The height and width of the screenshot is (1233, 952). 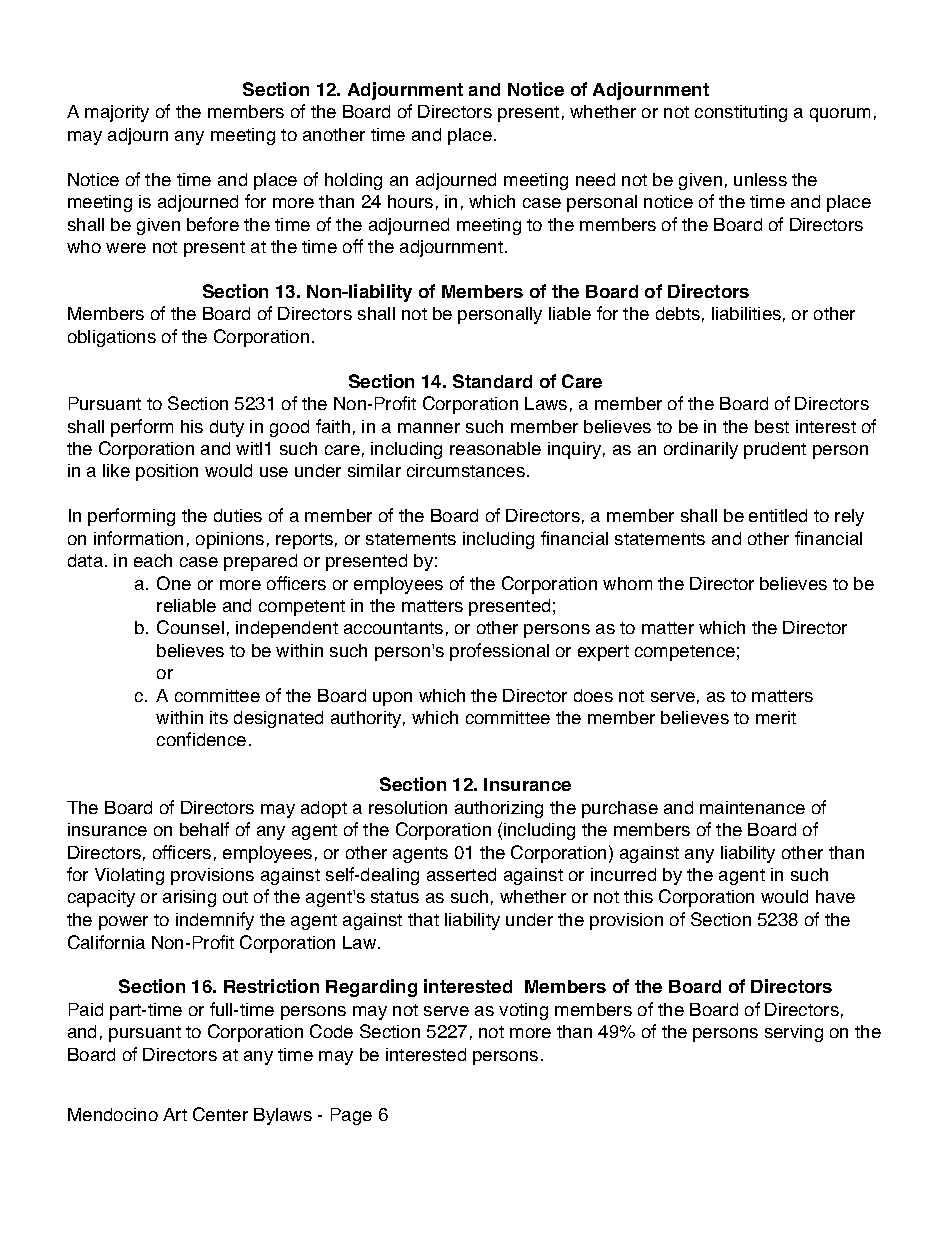 I want to click on circumstances, so click(x=466, y=470).
